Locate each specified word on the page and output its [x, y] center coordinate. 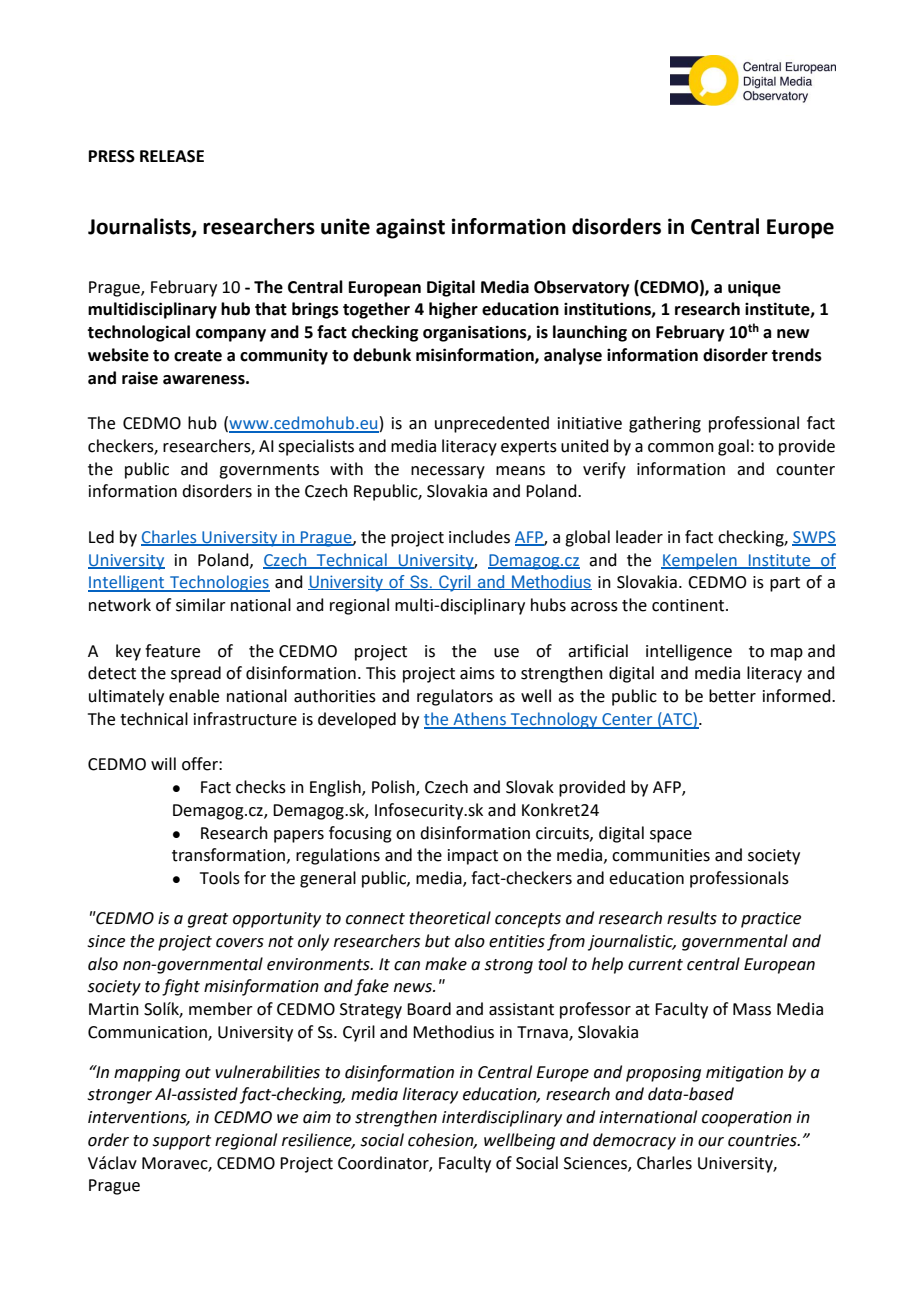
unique [754, 288]
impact [473, 857]
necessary [448, 472]
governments [269, 471]
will [163, 763]
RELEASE [172, 156]
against [410, 228]
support [181, 1142]
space [671, 836]
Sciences [596, 1164]
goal [733, 447]
